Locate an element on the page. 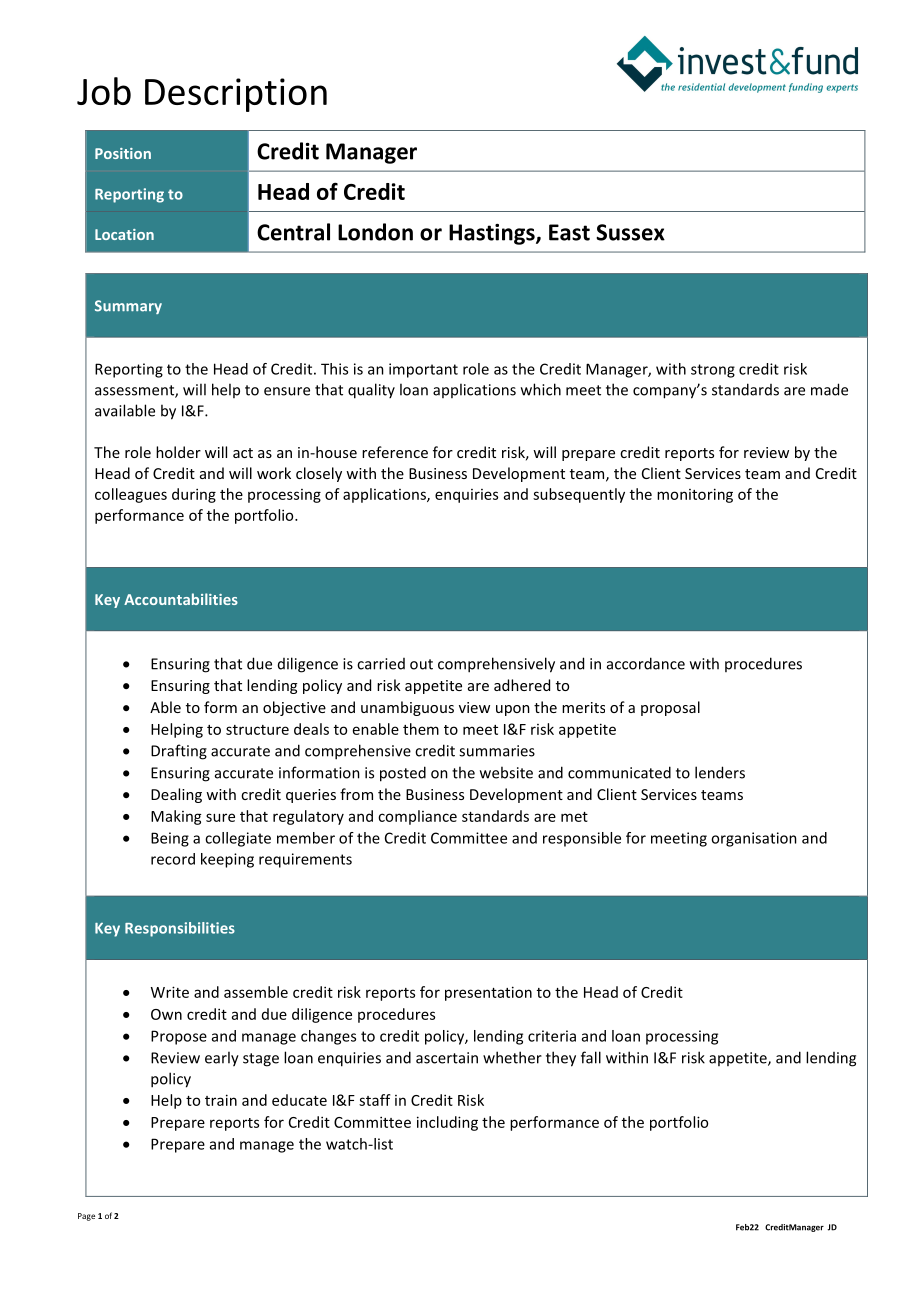 This document has height=1309, width=924. Position is located at coordinates (123, 153).
